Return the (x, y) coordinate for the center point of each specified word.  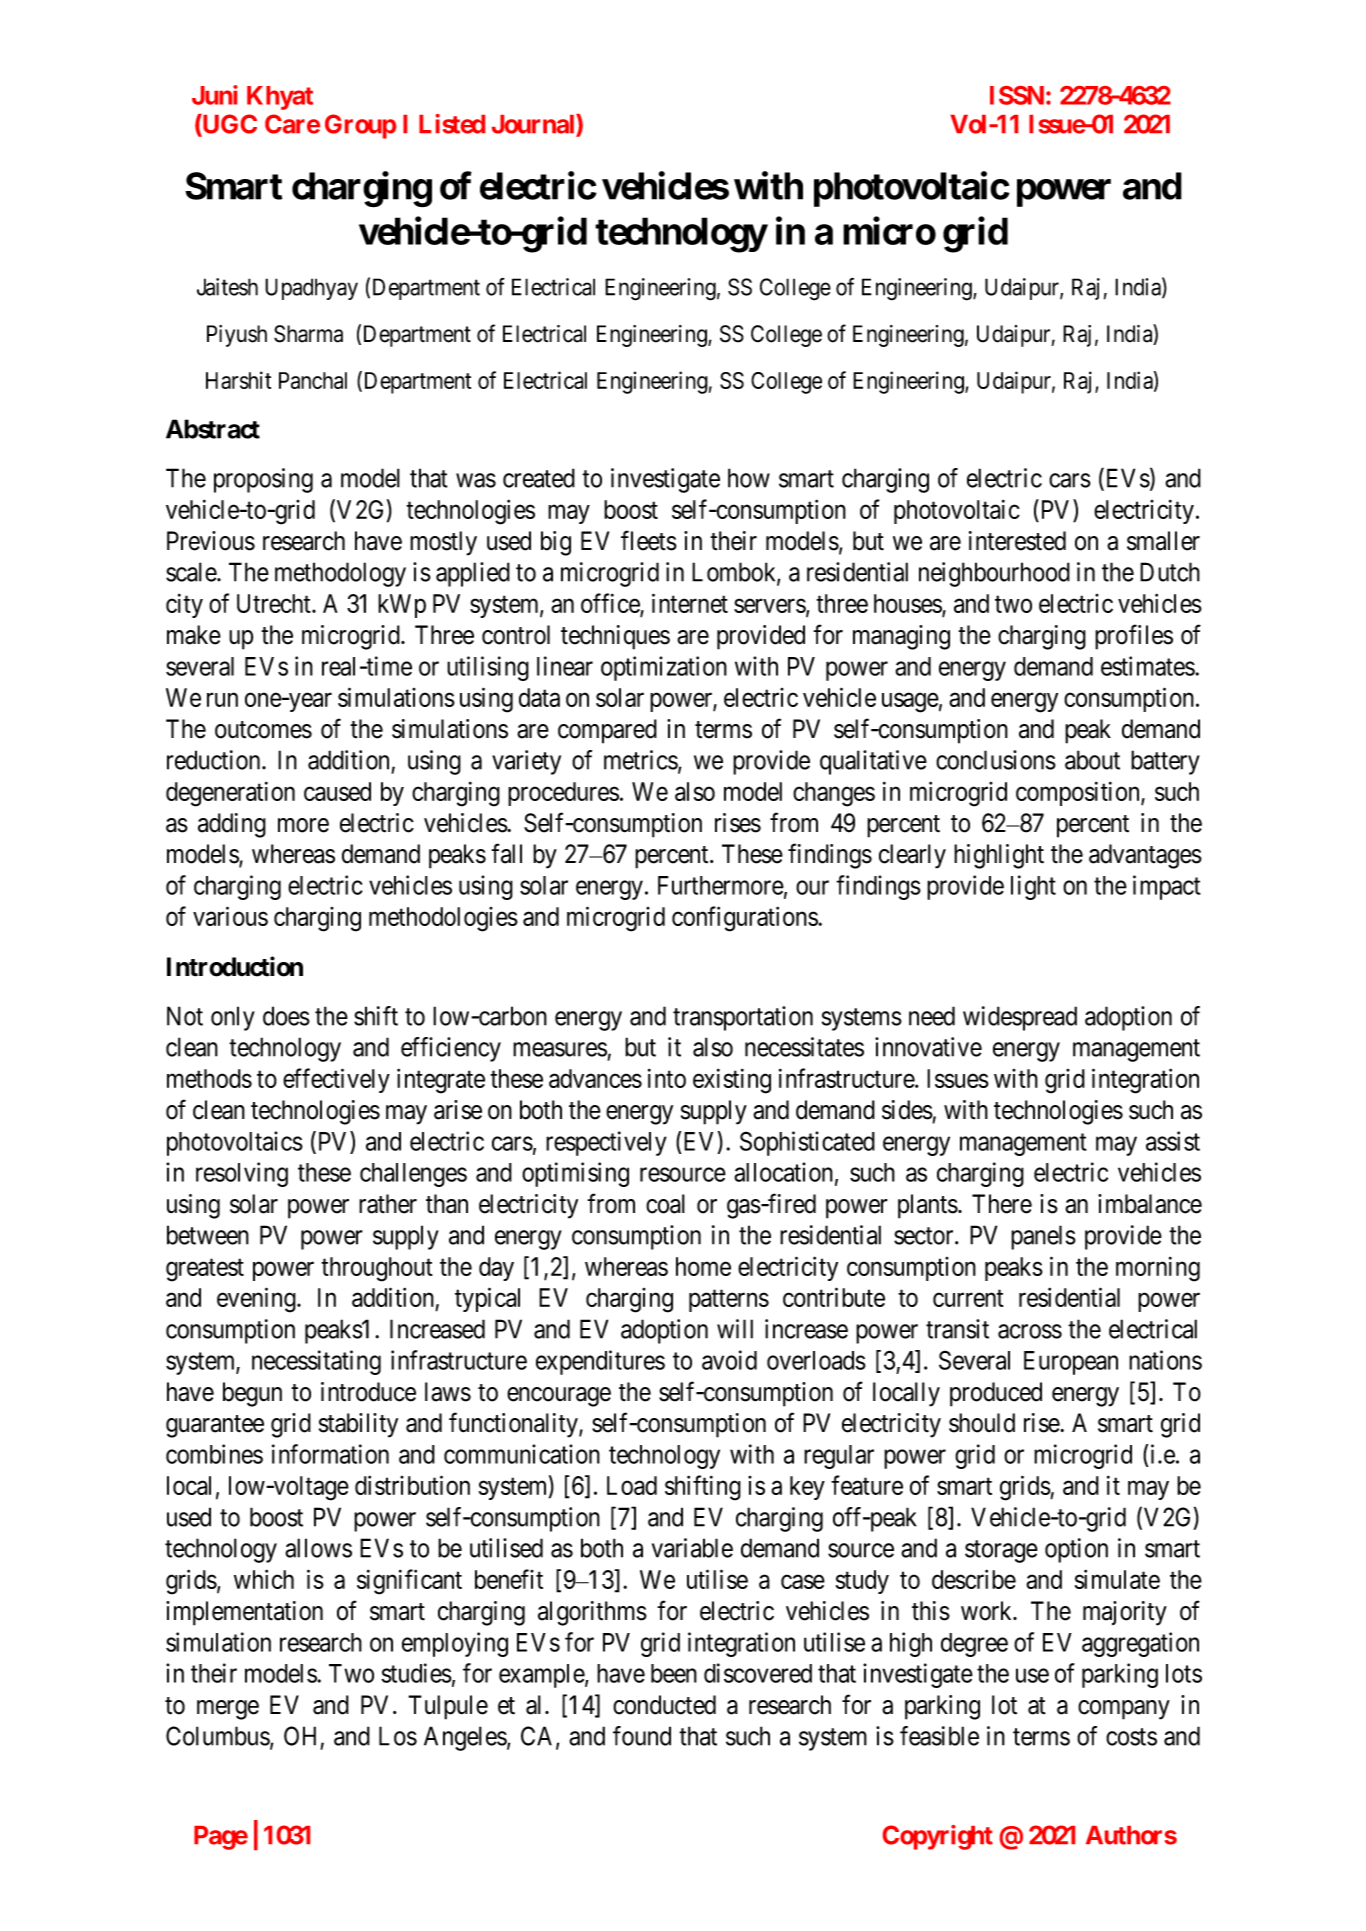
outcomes (263, 730)
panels (1043, 1237)
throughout (377, 1269)
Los (398, 1736)
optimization (664, 668)
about (1092, 760)
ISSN (1017, 95)
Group (360, 126)
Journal (534, 125)
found (642, 1736)
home (703, 1266)
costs (1131, 1737)
